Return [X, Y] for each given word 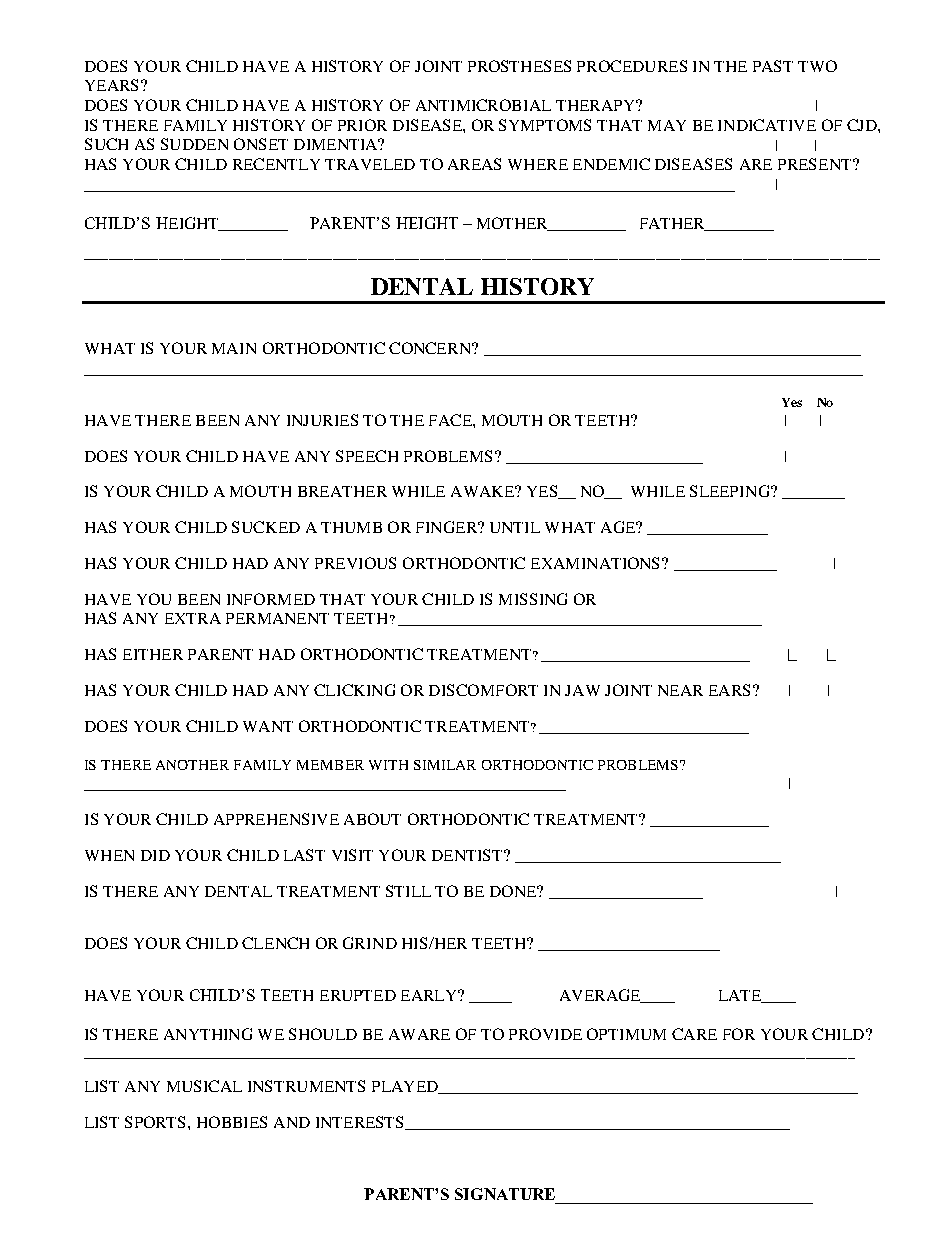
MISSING [533, 599]
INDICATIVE [767, 125]
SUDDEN [194, 144]
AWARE [419, 1034]
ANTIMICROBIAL [483, 105]
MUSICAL [204, 1086]
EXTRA [193, 618]
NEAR [680, 690]
